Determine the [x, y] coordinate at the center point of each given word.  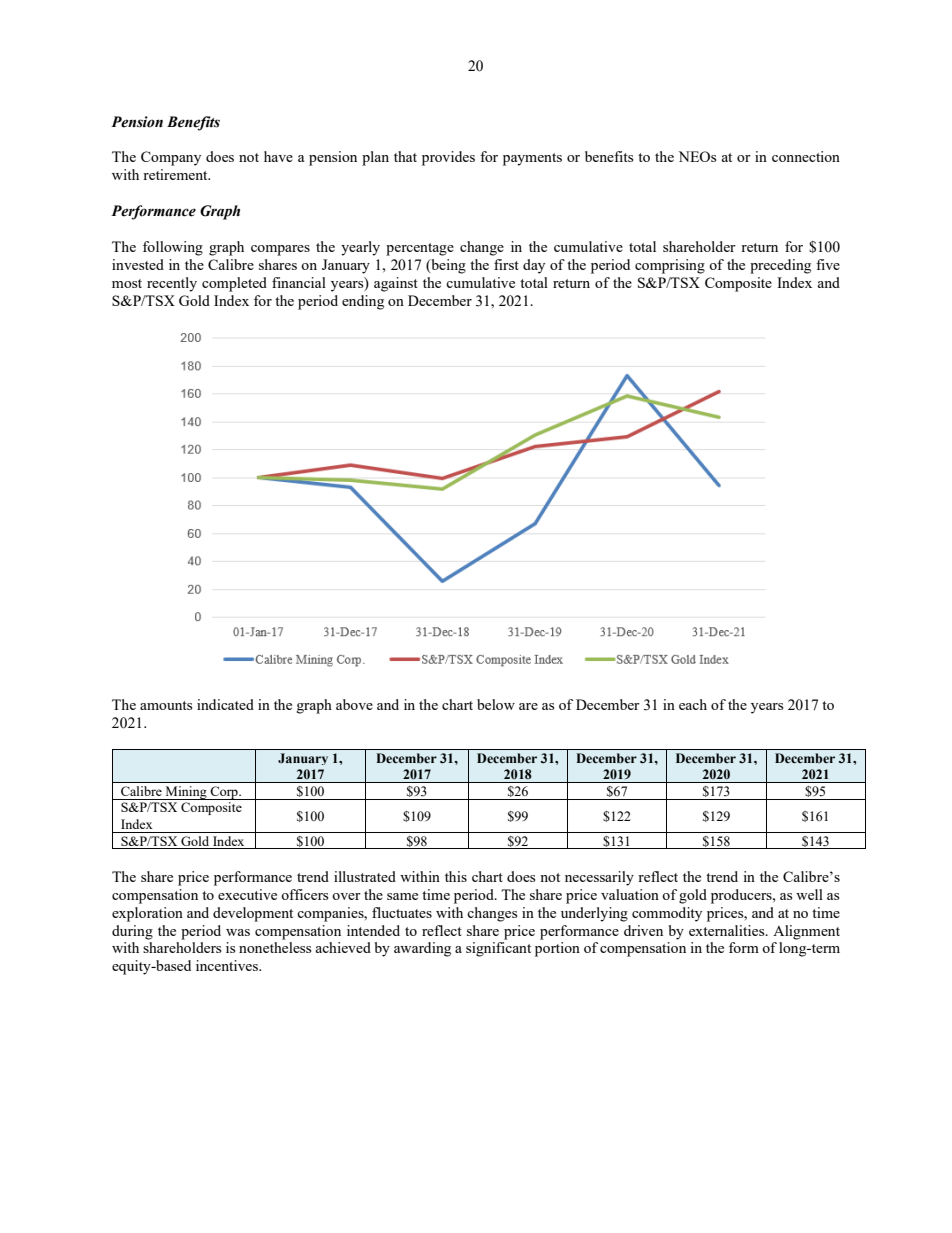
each [693, 704]
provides [448, 158]
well [809, 894]
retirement [176, 174]
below [496, 704]
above [354, 704]
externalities [728, 930]
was [238, 932]
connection [806, 156]
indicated [225, 704]
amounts [166, 705]
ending [363, 302]
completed [234, 284]
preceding [780, 266]
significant [498, 949]
